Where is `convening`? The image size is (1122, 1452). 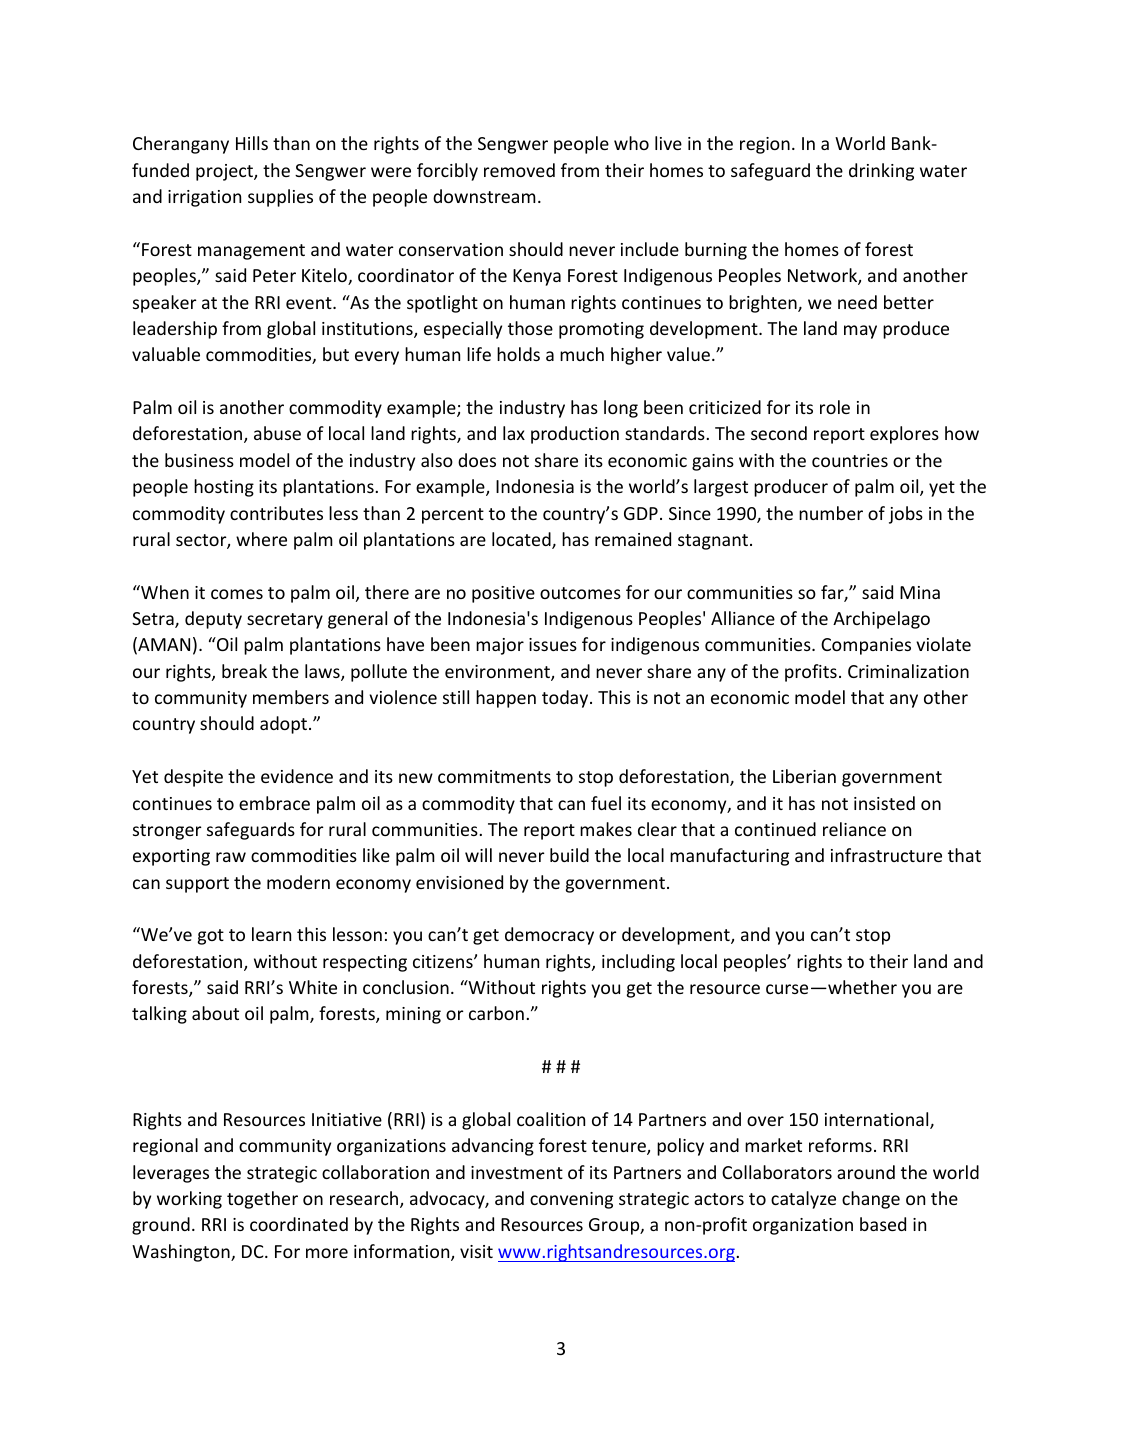 convening is located at coordinates (571, 1200).
